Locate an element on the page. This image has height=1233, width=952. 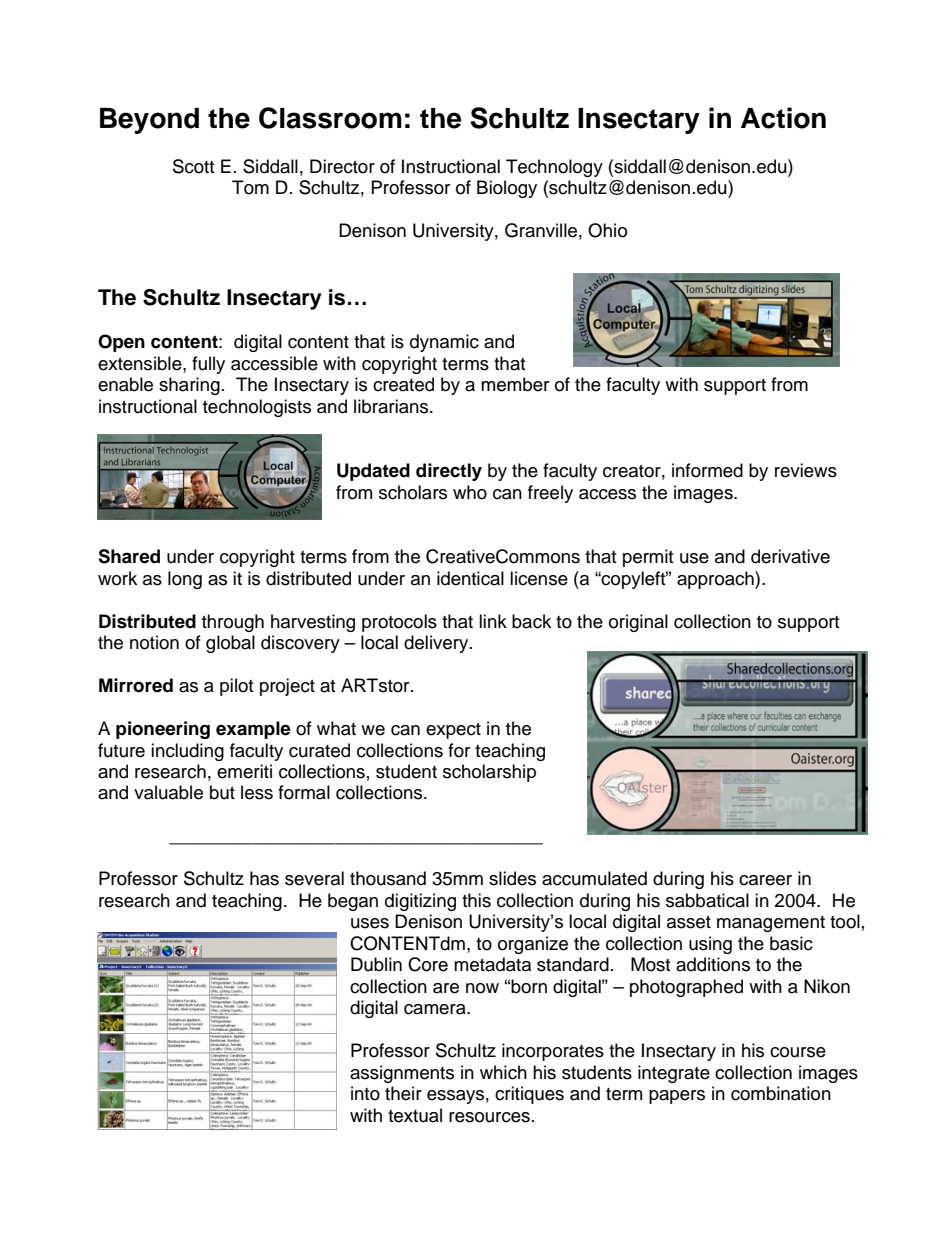
into is located at coordinates (365, 1093).
